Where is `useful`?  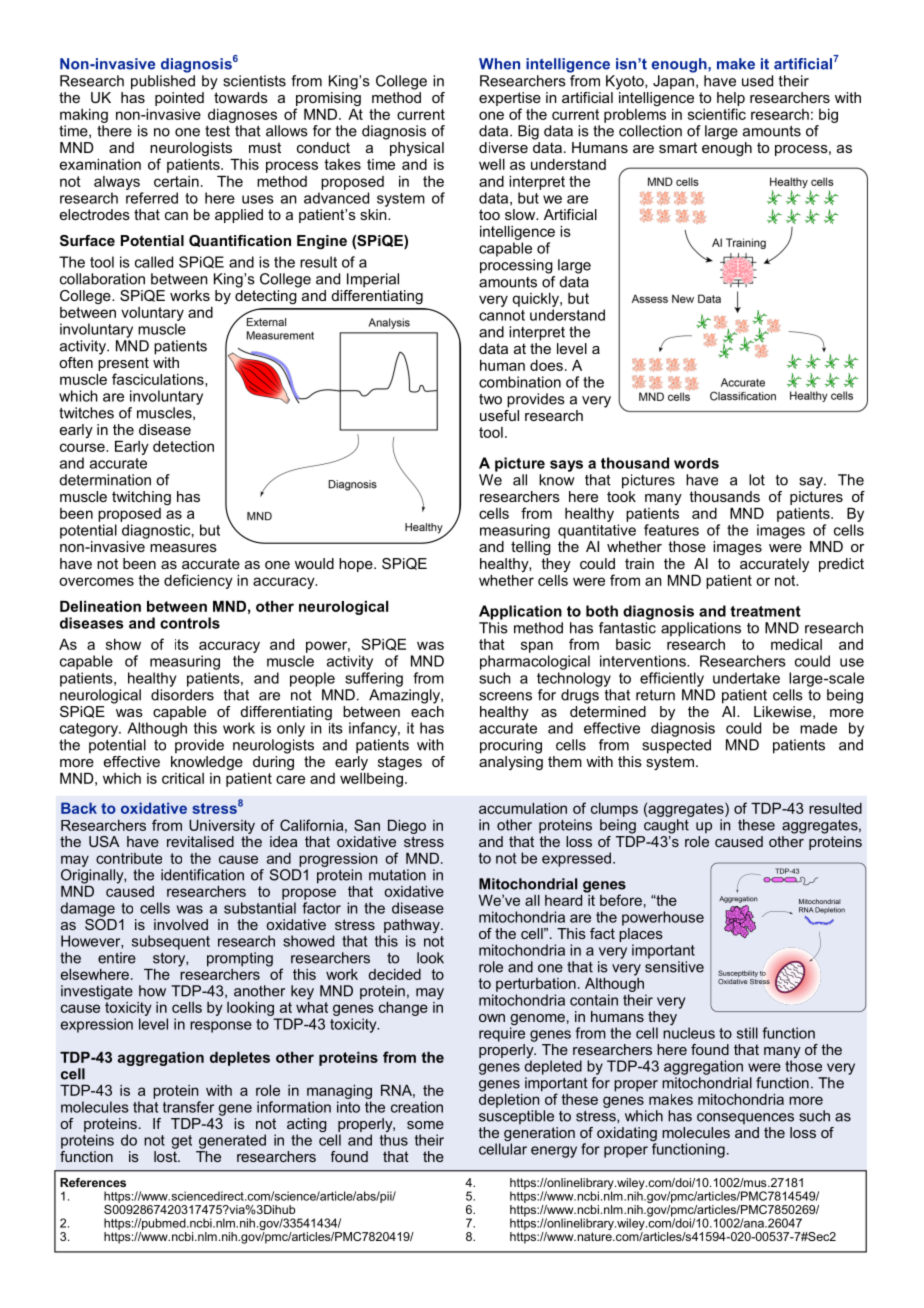
useful is located at coordinates (499, 414).
